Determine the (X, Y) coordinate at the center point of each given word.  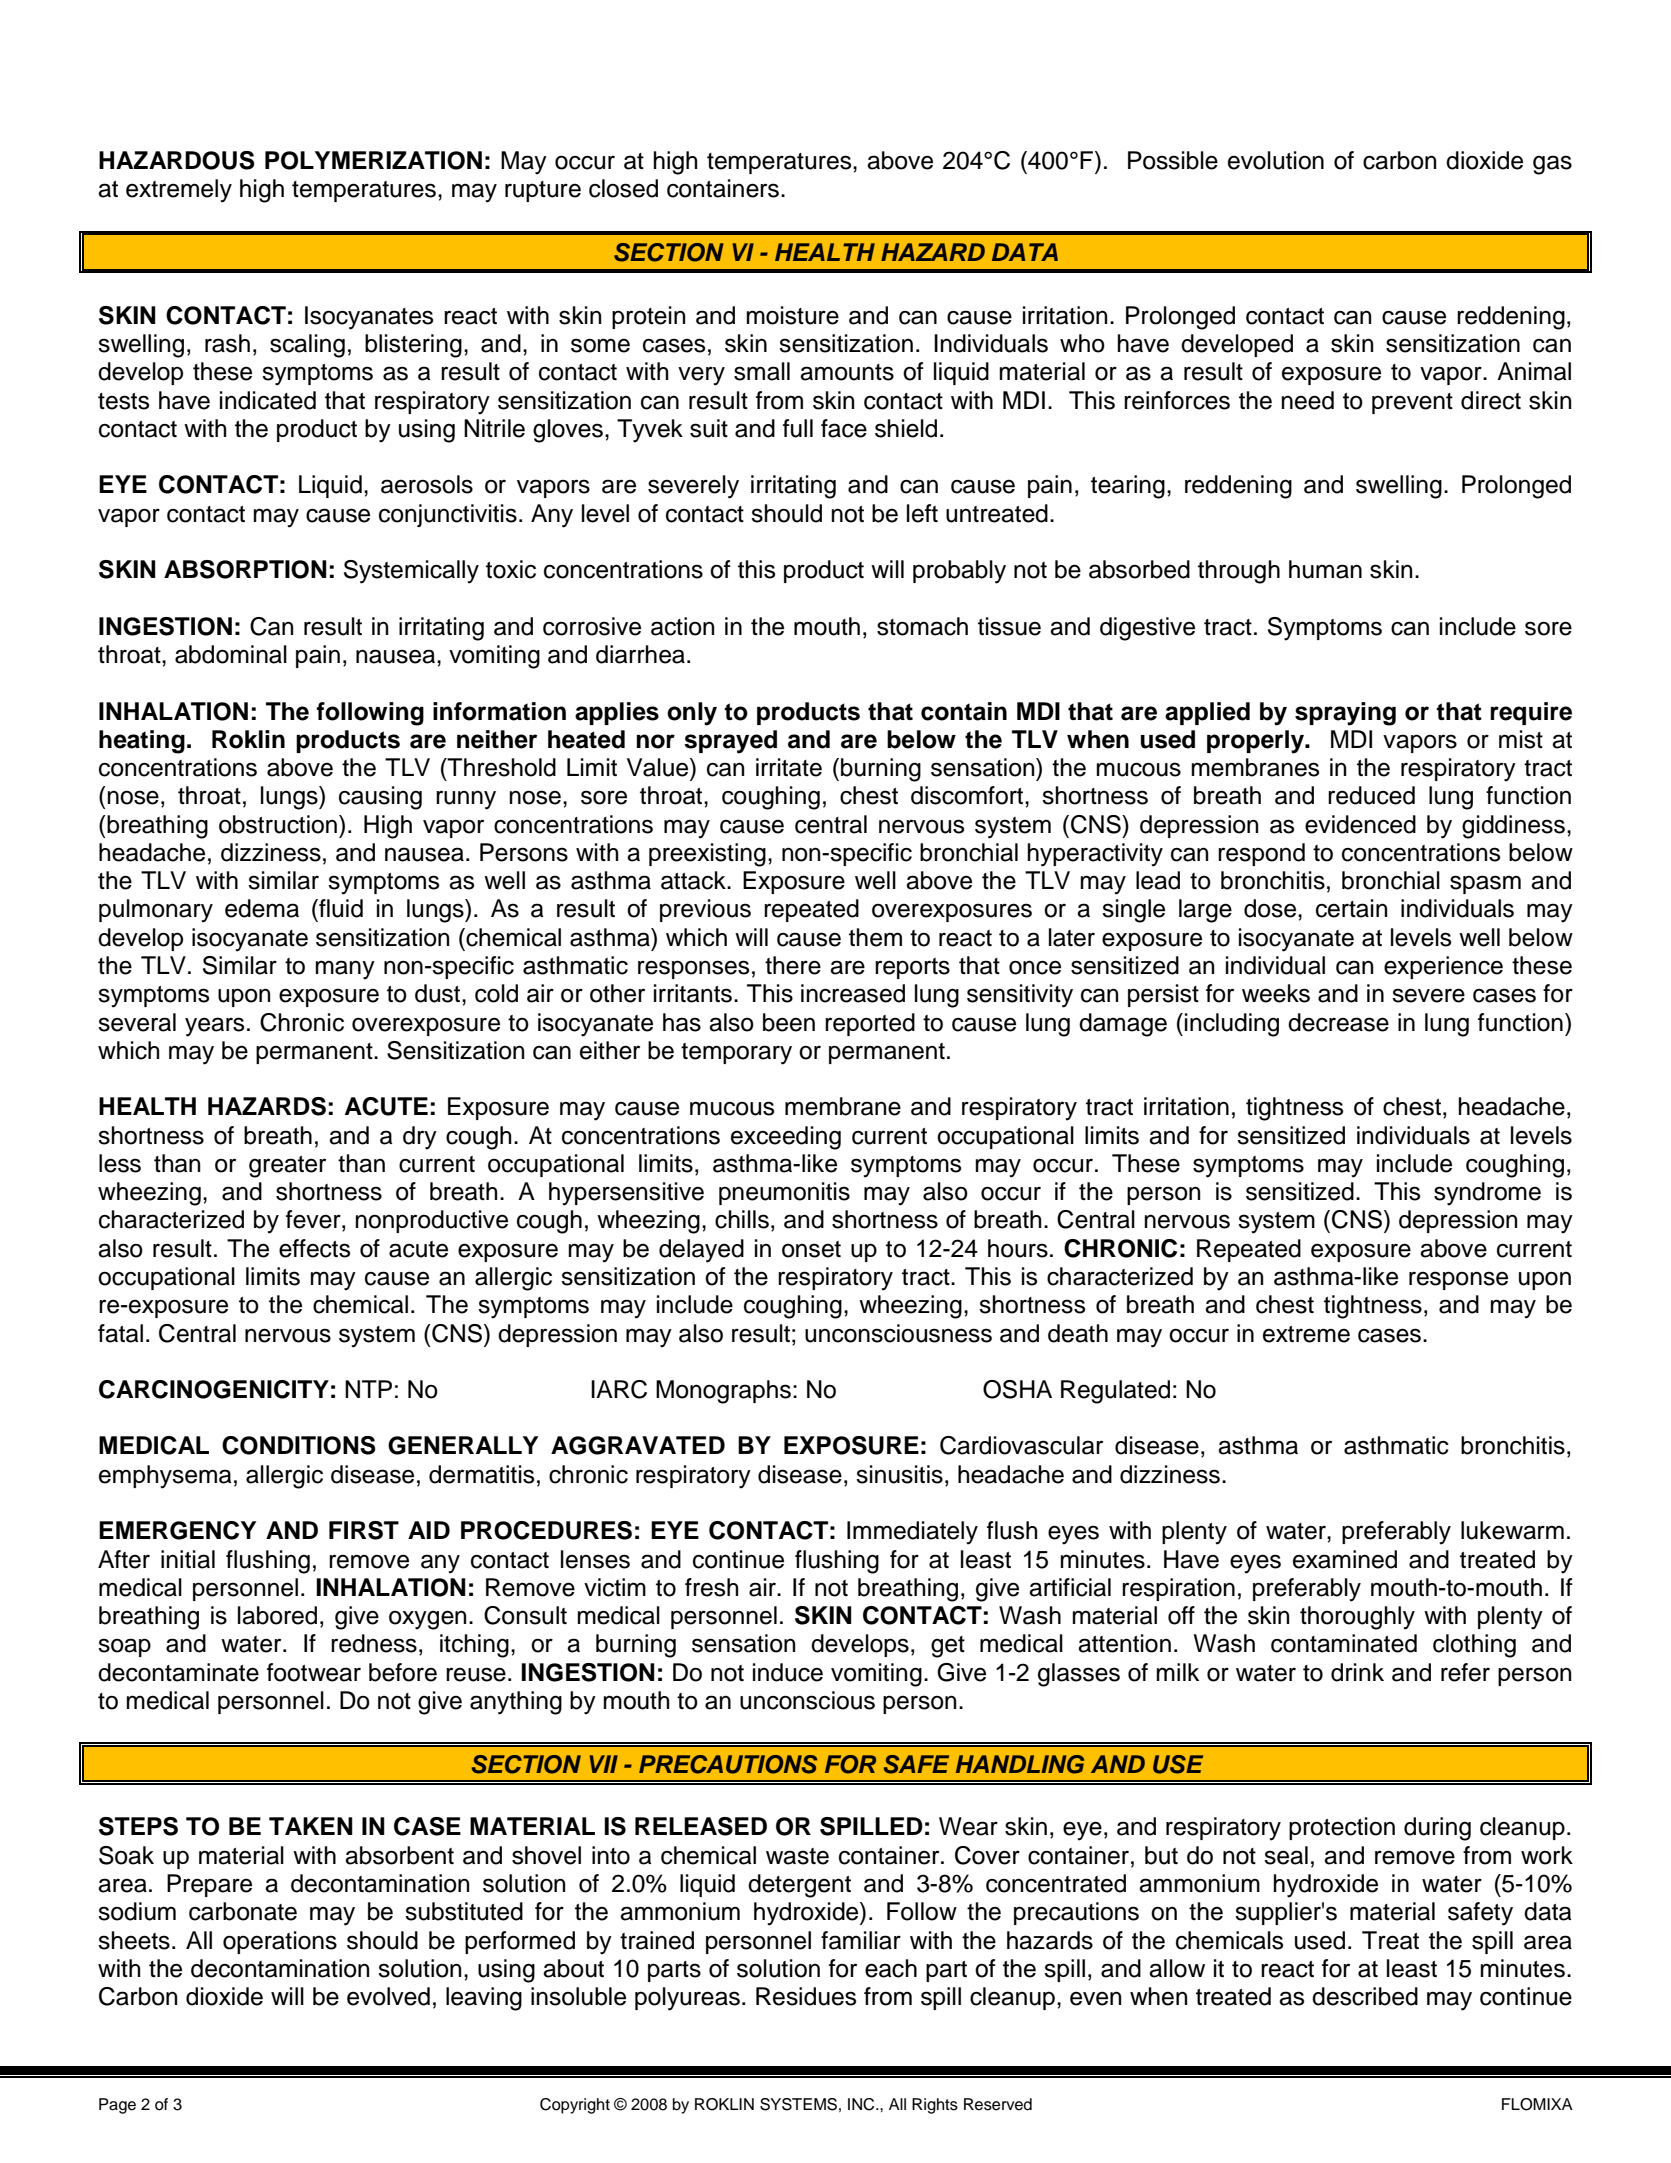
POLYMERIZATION (373, 160)
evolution (1276, 160)
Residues (806, 1996)
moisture (792, 315)
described (1365, 1996)
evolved (388, 1996)
